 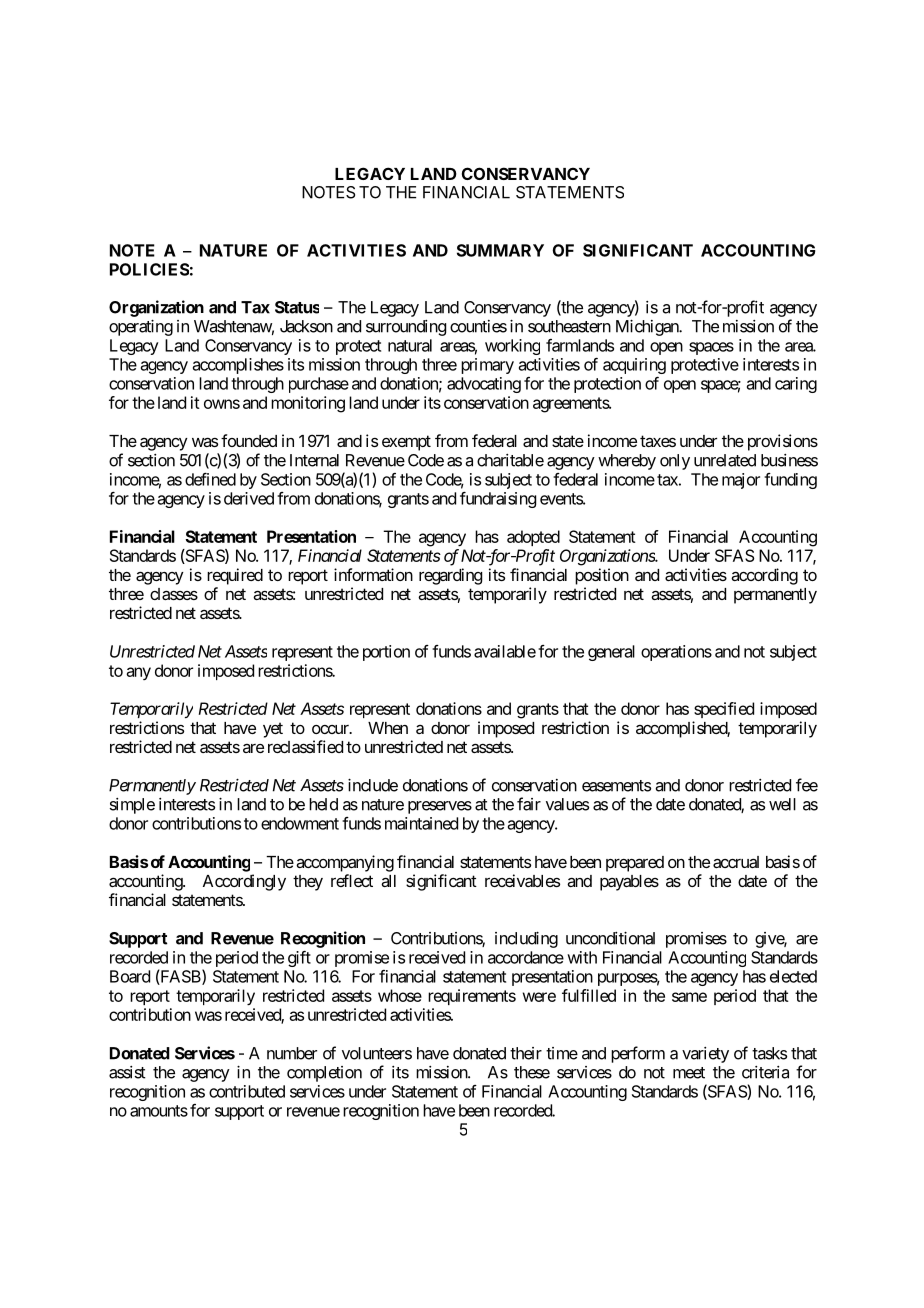 What do you see at coordinates (450, 576) in the screenshot?
I see `regarding` at bounding box center [450, 576].
